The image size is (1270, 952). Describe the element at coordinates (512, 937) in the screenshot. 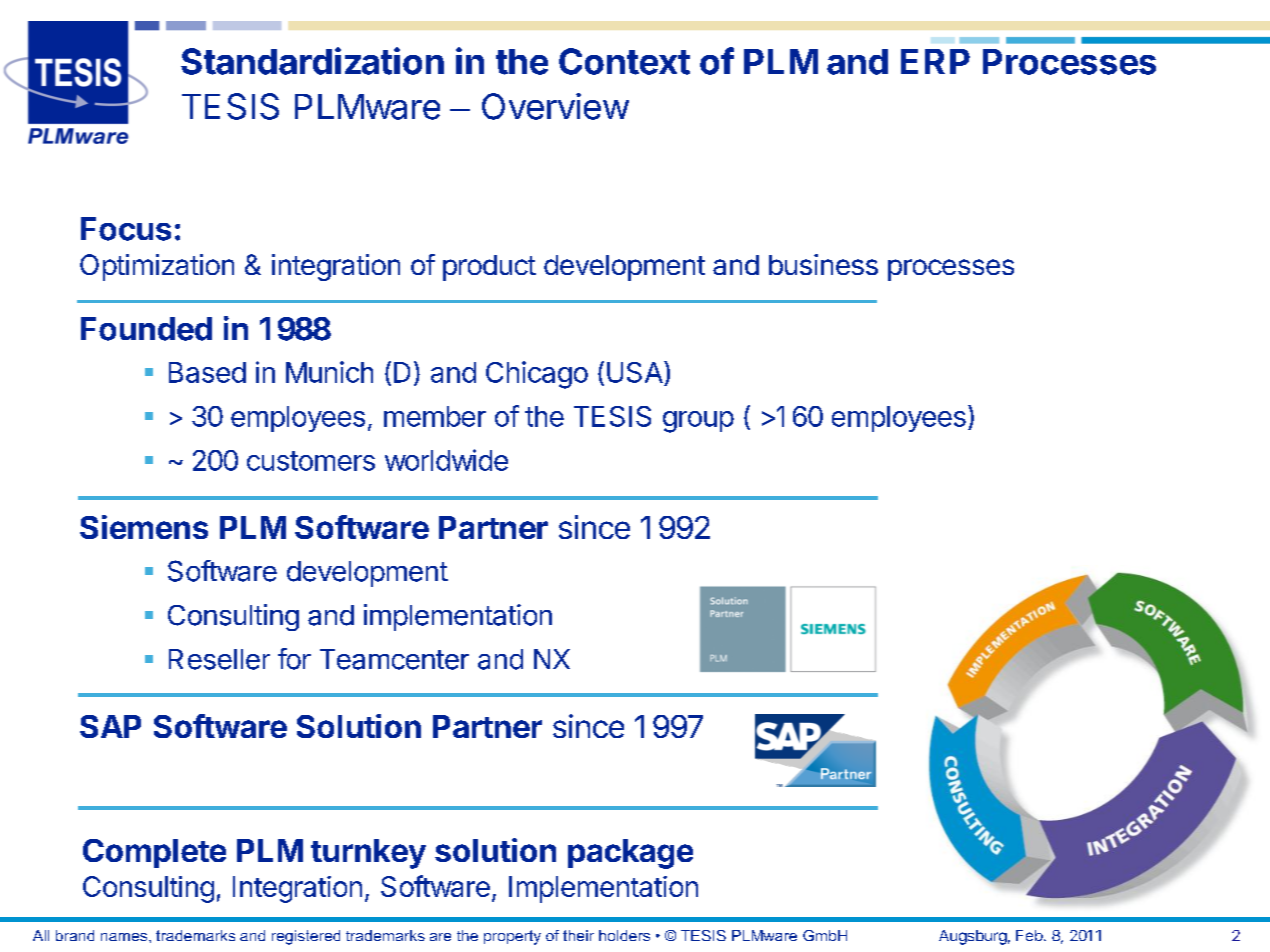

I see `property` at that location.
